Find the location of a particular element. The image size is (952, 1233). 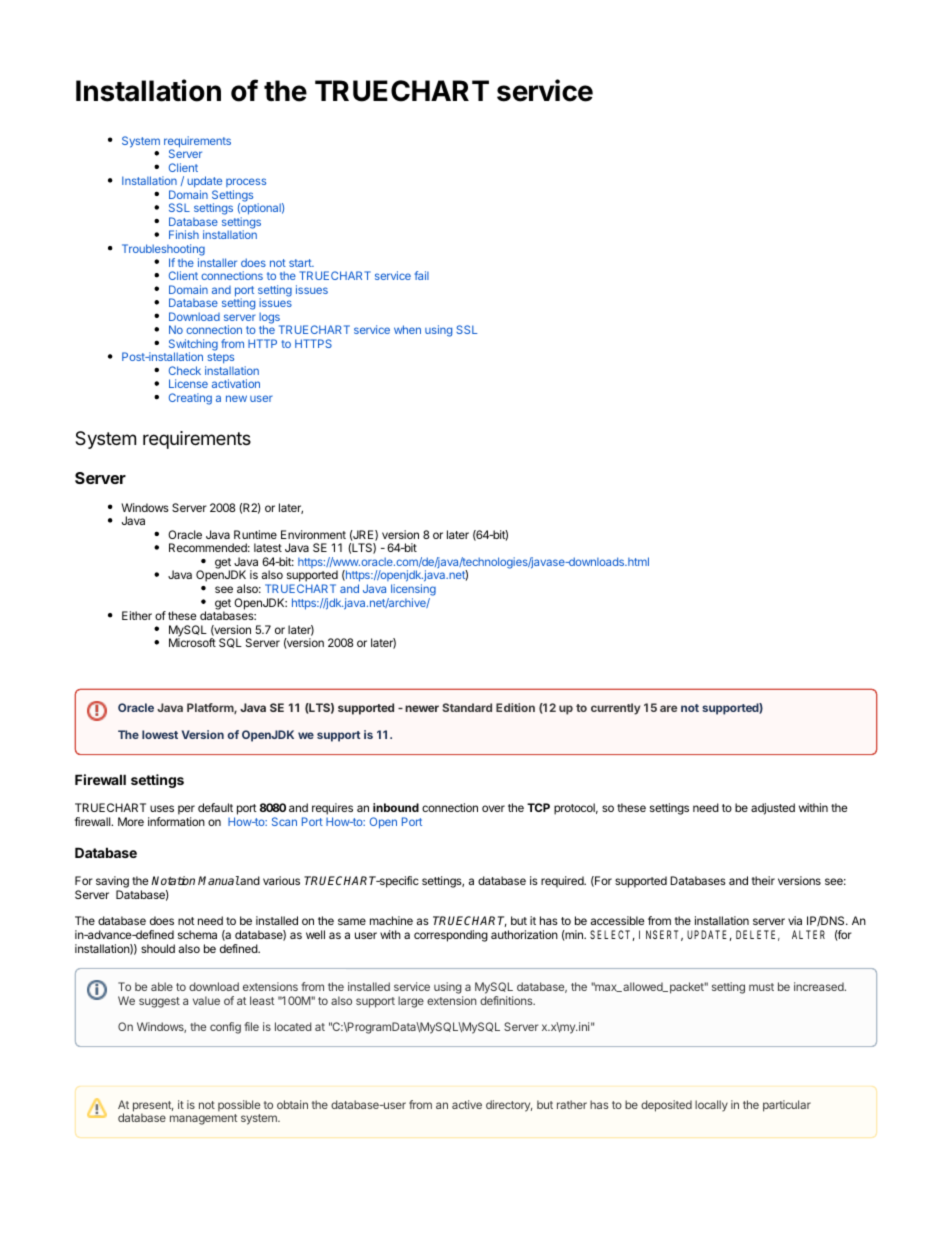

management is located at coordinates (203, 1119).
